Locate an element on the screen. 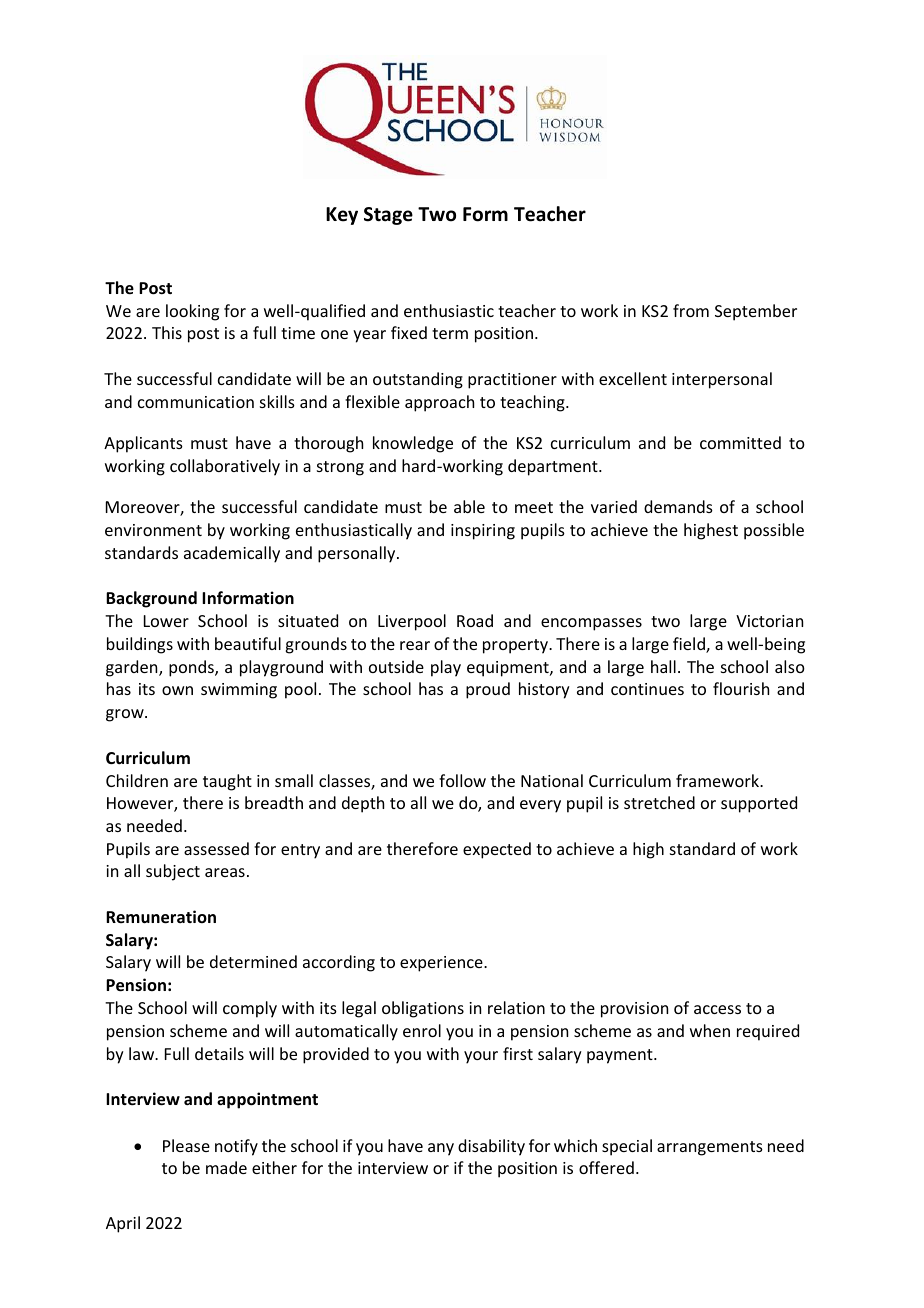  possible is located at coordinates (774, 531).
